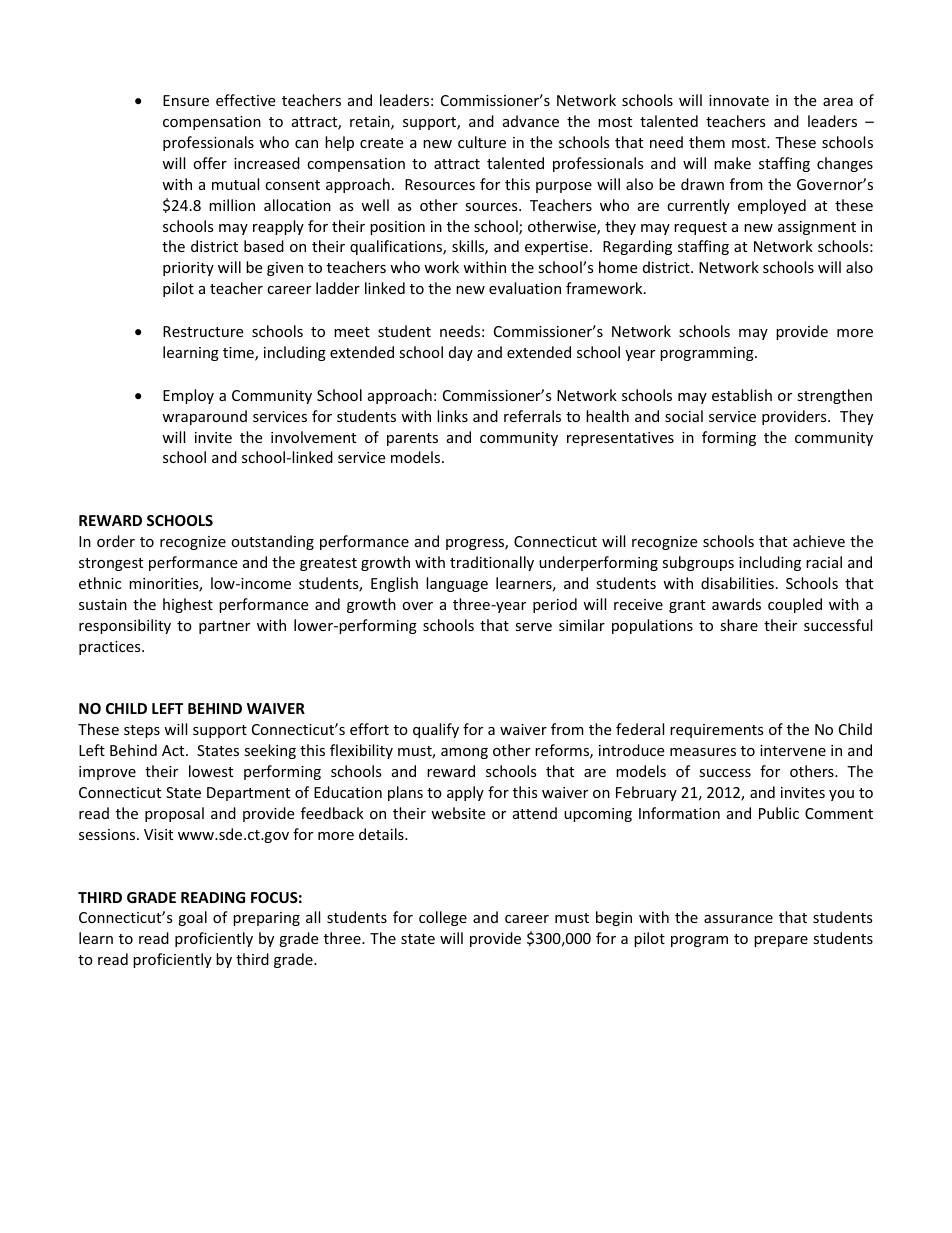 The image size is (952, 1233). I want to click on achieve, so click(819, 541).
